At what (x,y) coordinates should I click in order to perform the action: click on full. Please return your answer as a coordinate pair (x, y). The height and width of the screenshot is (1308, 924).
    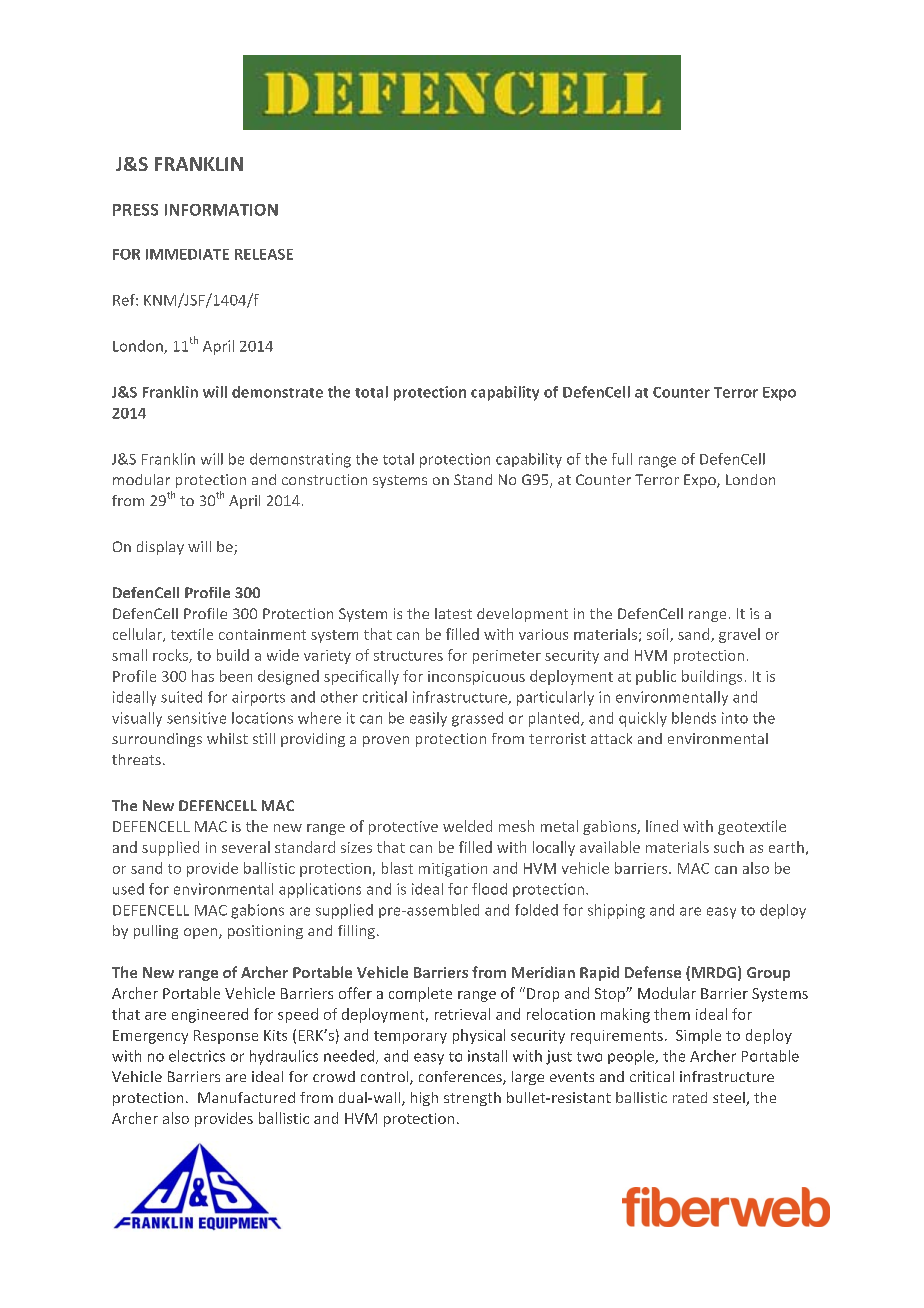
    Looking at the image, I should click on (622, 459).
